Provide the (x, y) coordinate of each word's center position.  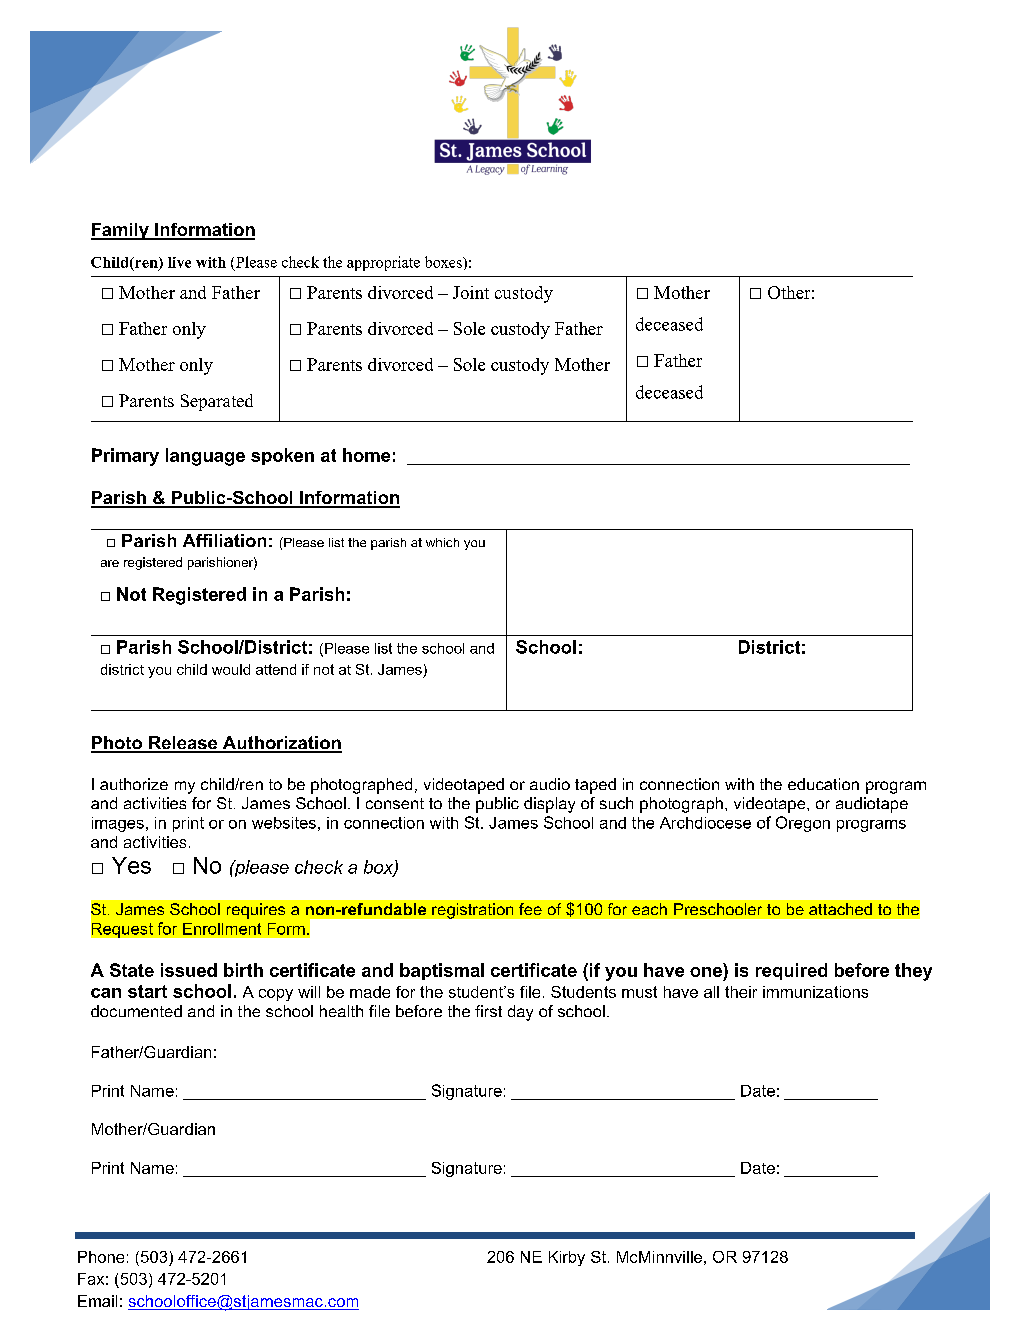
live (179, 262)
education (823, 784)
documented (136, 1011)
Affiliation (224, 540)
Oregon (803, 824)
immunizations (815, 992)
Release (183, 744)
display (549, 805)
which (442, 542)
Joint (471, 292)
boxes (444, 262)
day (520, 1013)
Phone (101, 1257)
